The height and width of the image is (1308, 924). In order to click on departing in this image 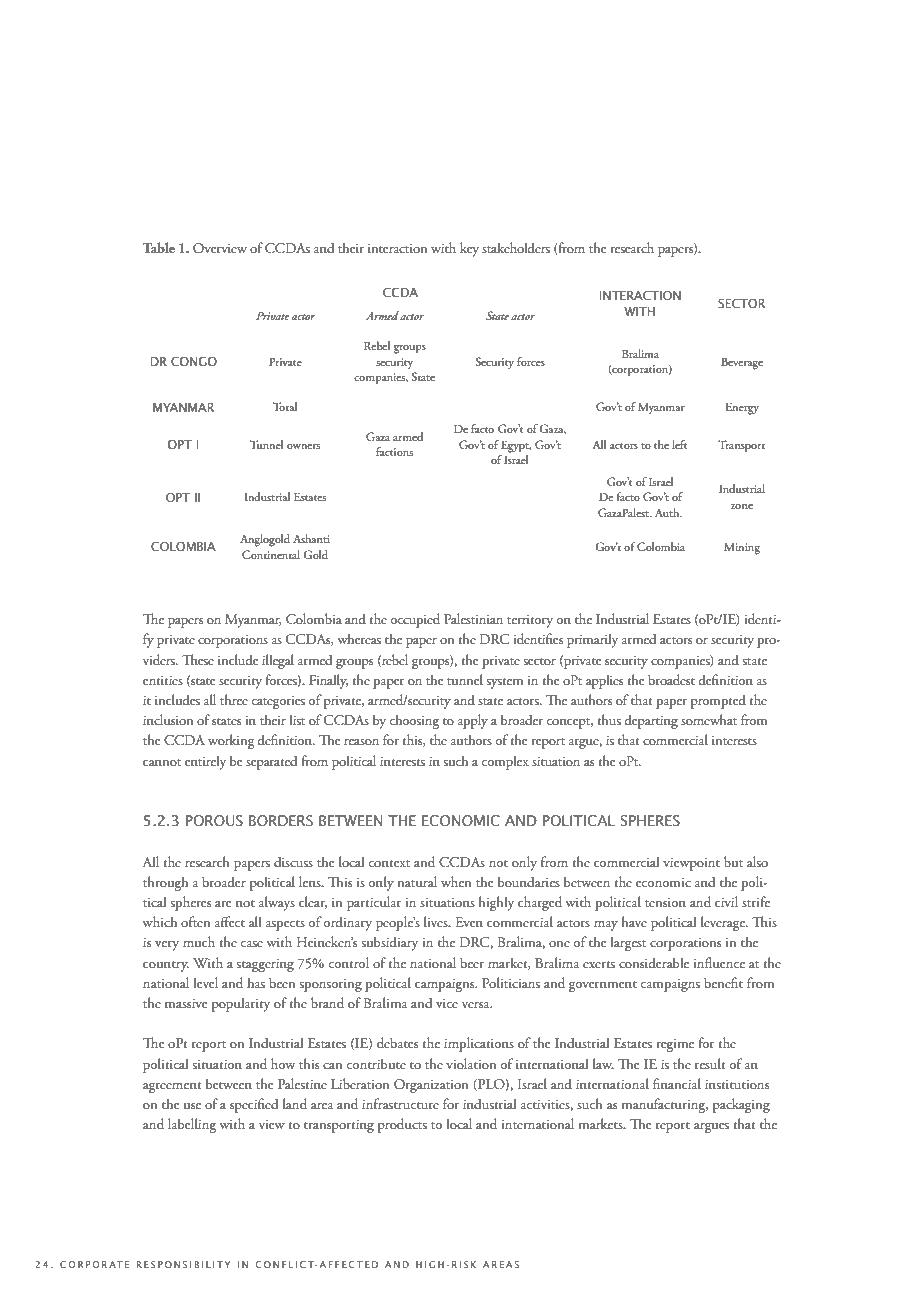, I will do `click(651, 721)`.
